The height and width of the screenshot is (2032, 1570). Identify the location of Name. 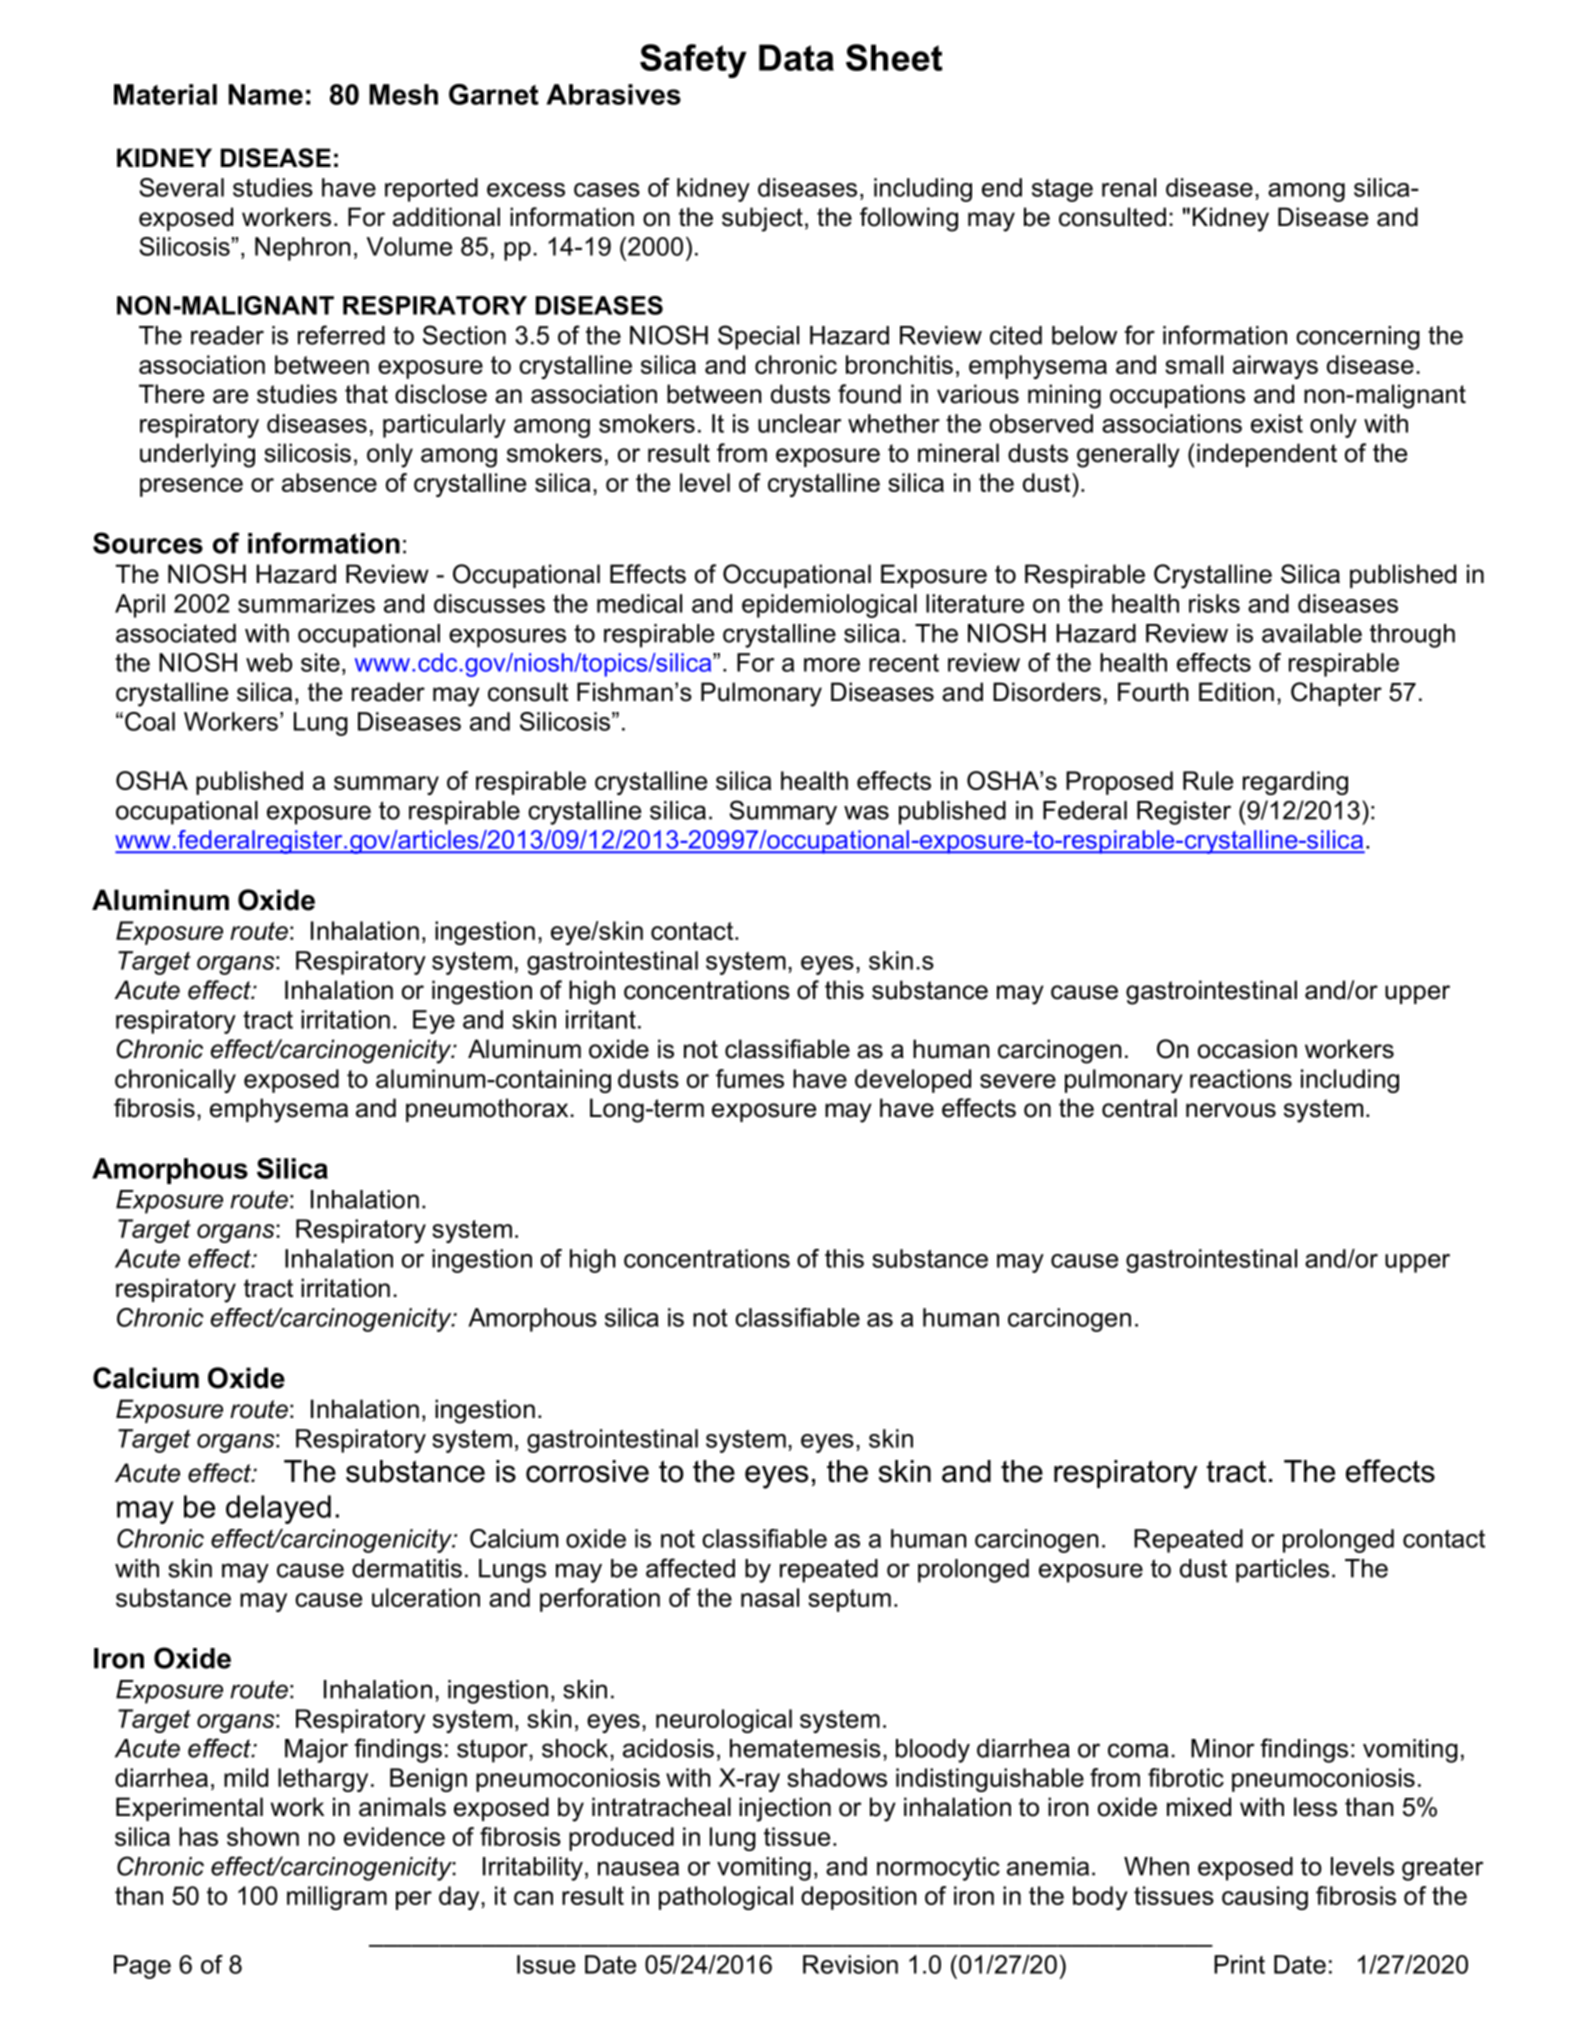
(266, 94).
